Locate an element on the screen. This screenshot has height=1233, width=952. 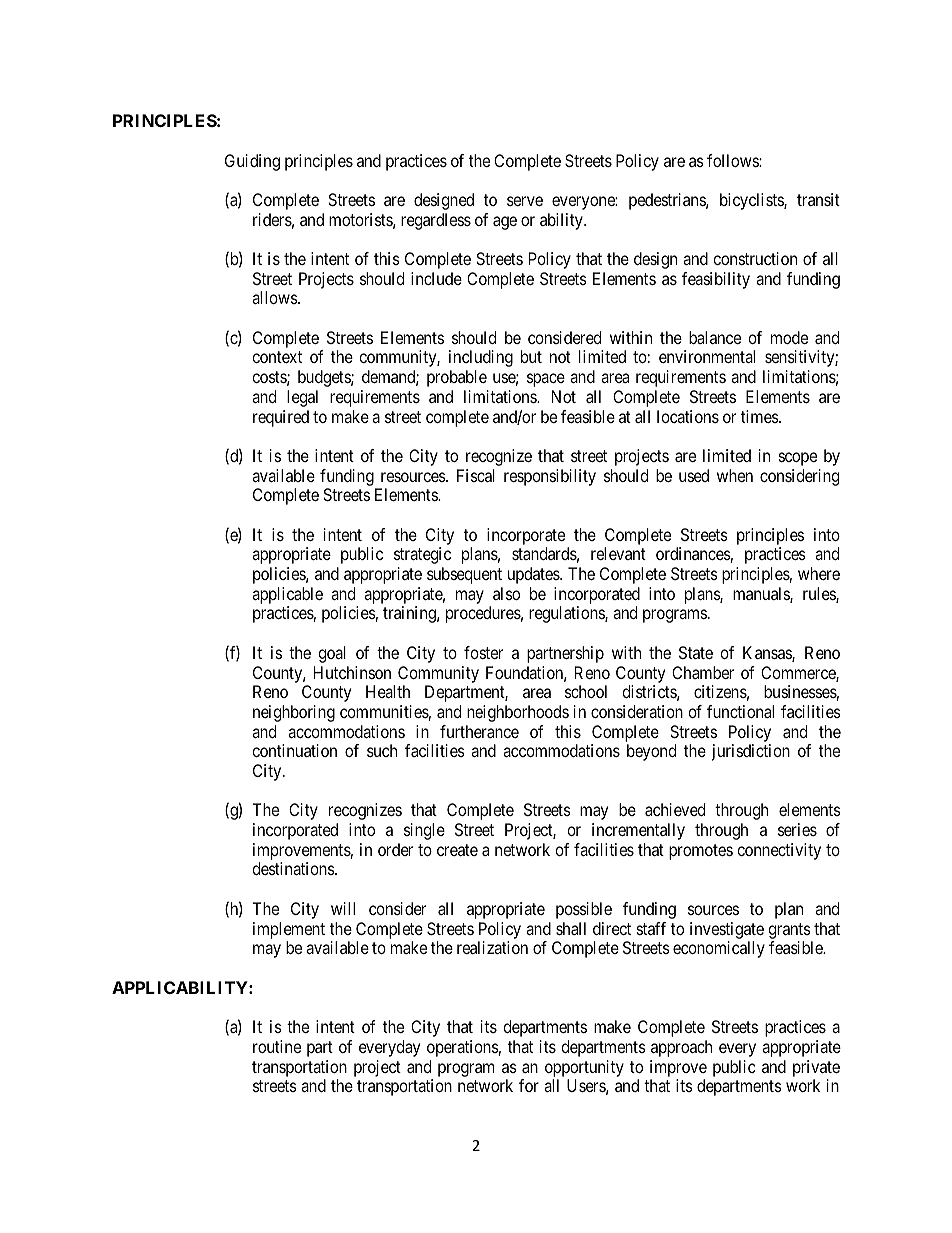
when is located at coordinates (735, 475).
